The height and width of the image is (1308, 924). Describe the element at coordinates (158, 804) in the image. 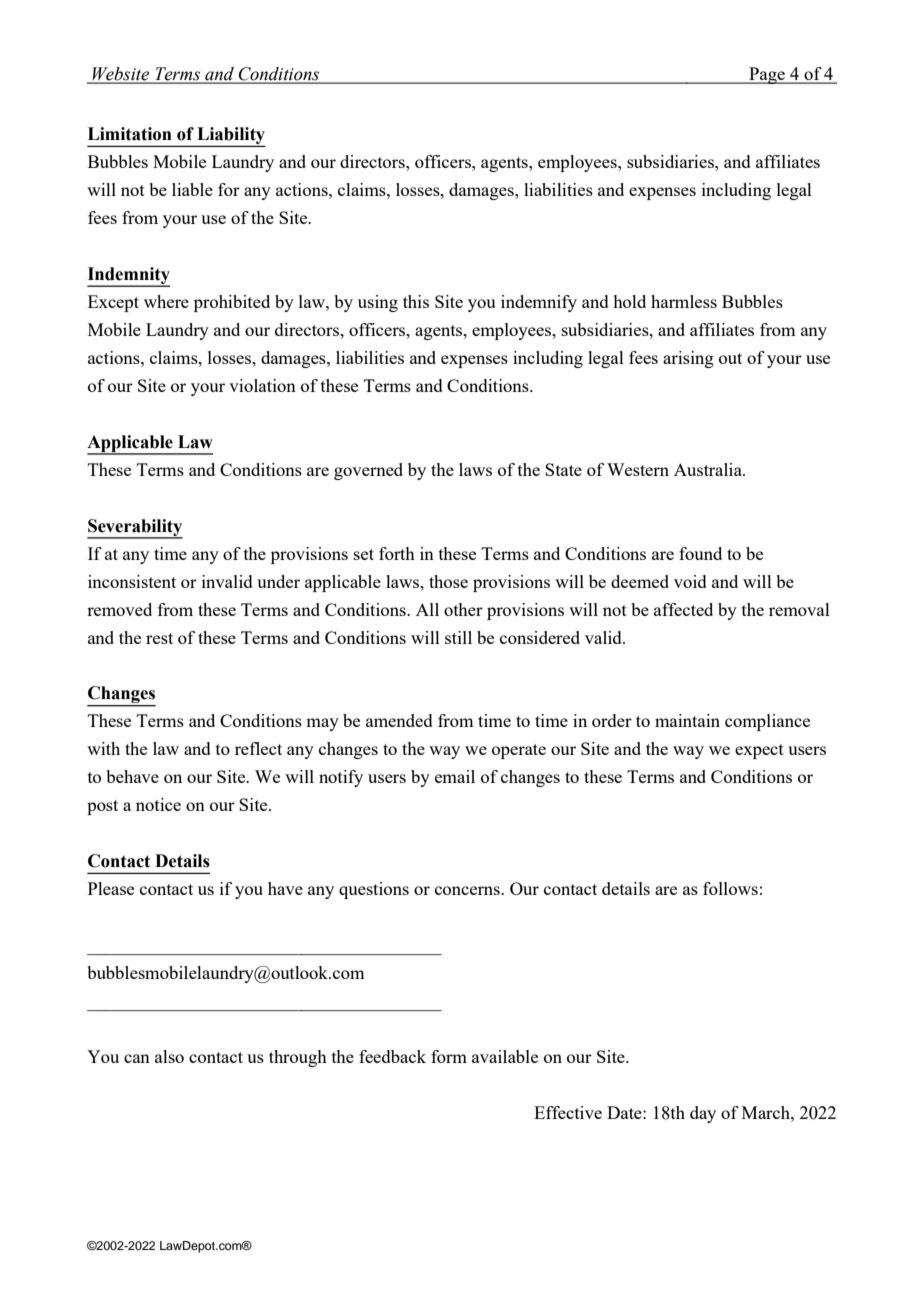

I see `notice` at that location.
